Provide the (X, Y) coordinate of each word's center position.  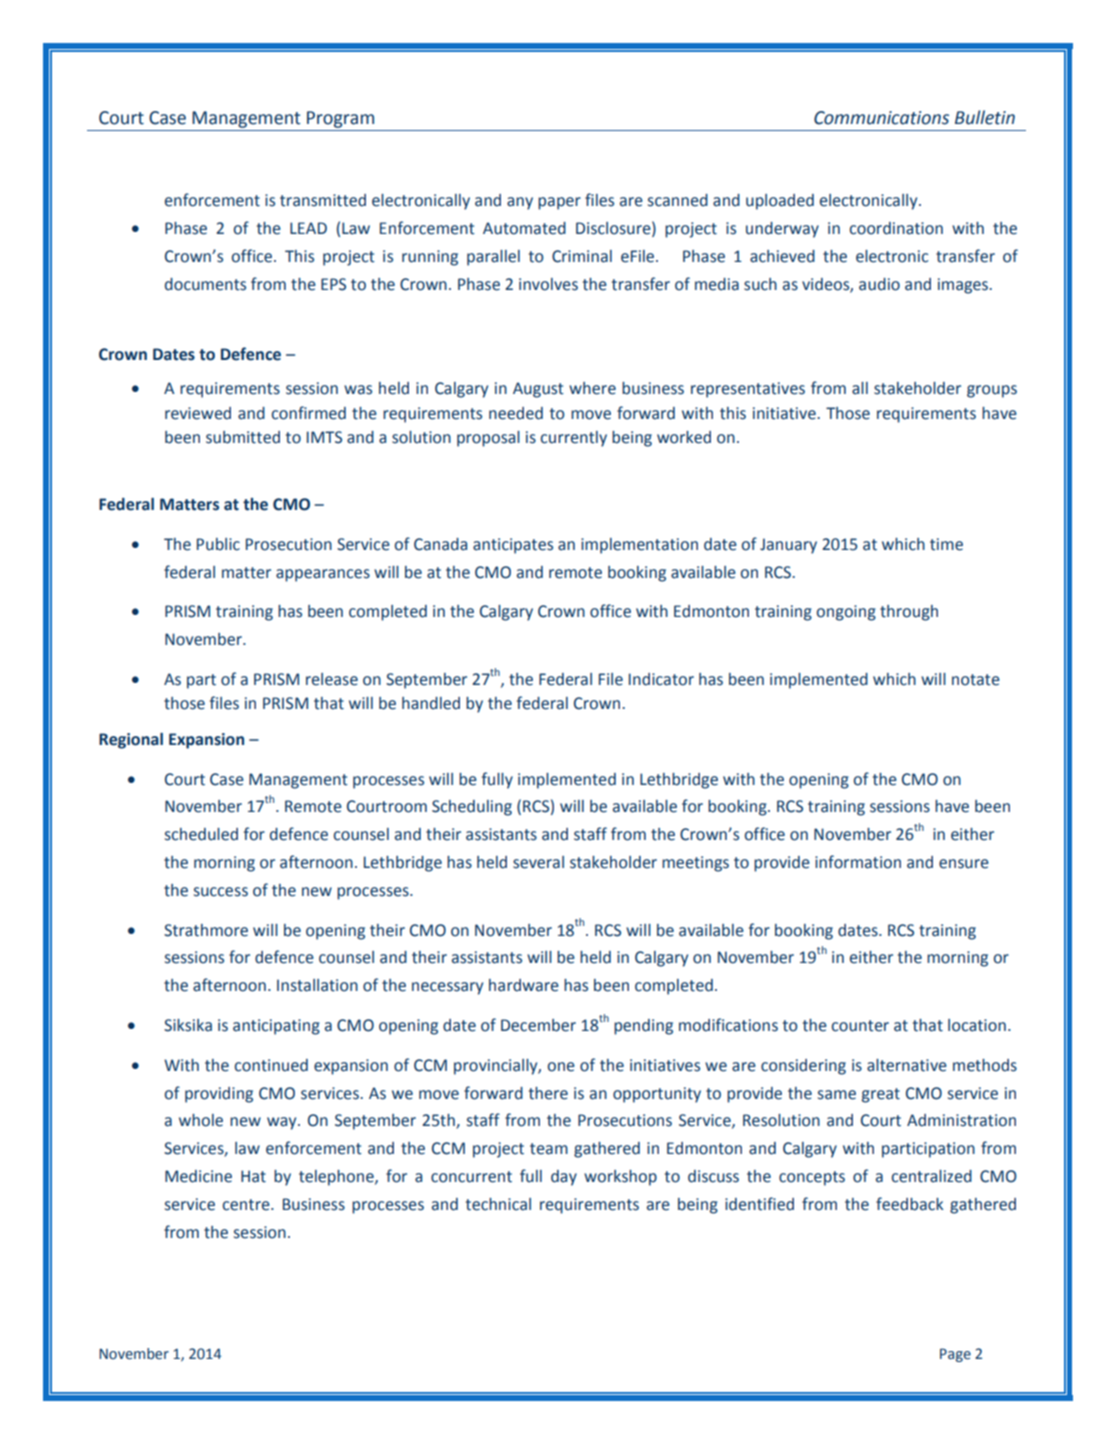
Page (955, 1355)
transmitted (323, 200)
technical (498, 1204)
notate (976, 680)
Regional (131, 741)
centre (247, 1205)
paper (559, 203)
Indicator (661, 679)
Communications (881, 118)
